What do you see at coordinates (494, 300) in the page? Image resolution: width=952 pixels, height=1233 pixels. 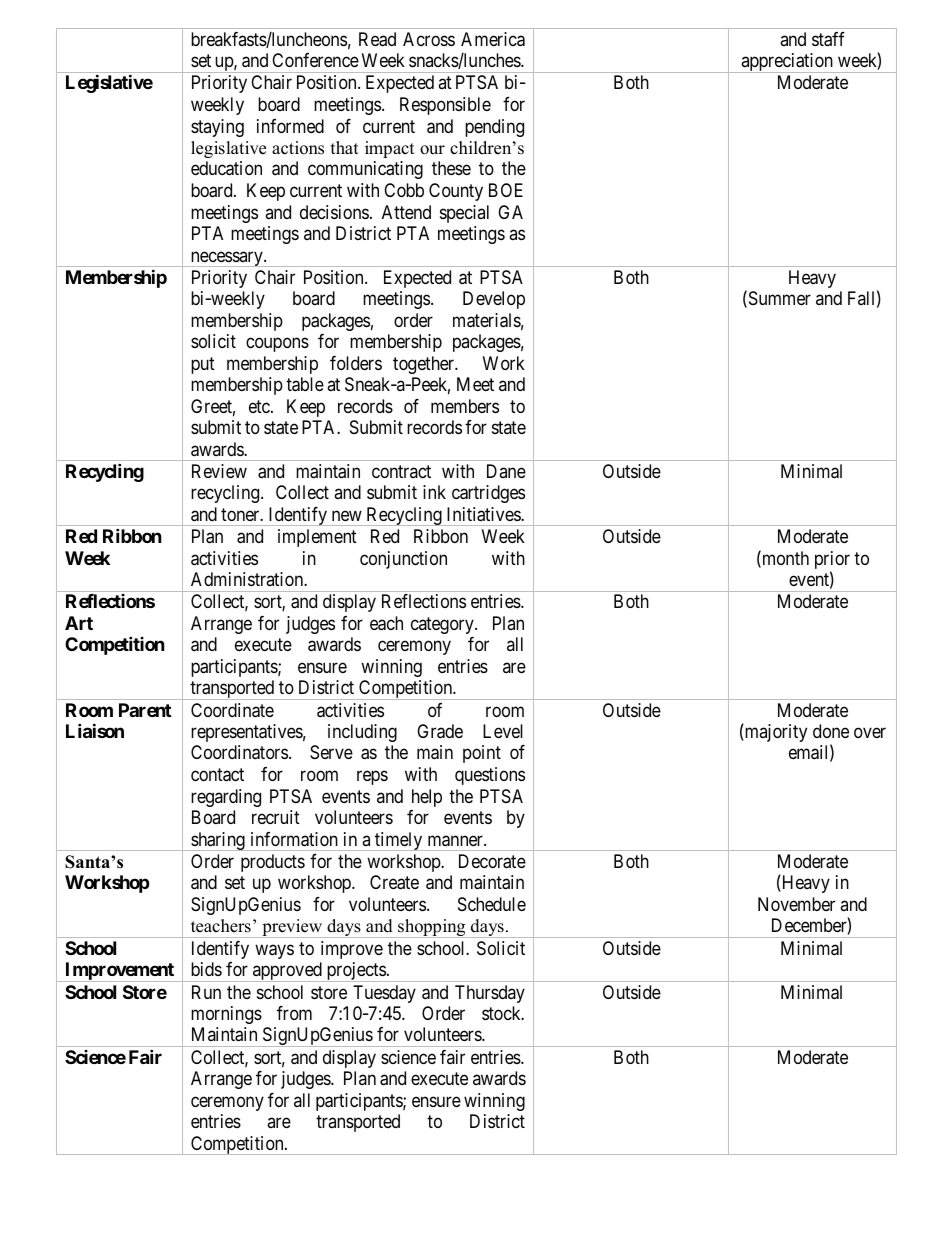 I see `Develop` at bounding box center [494, 300].
